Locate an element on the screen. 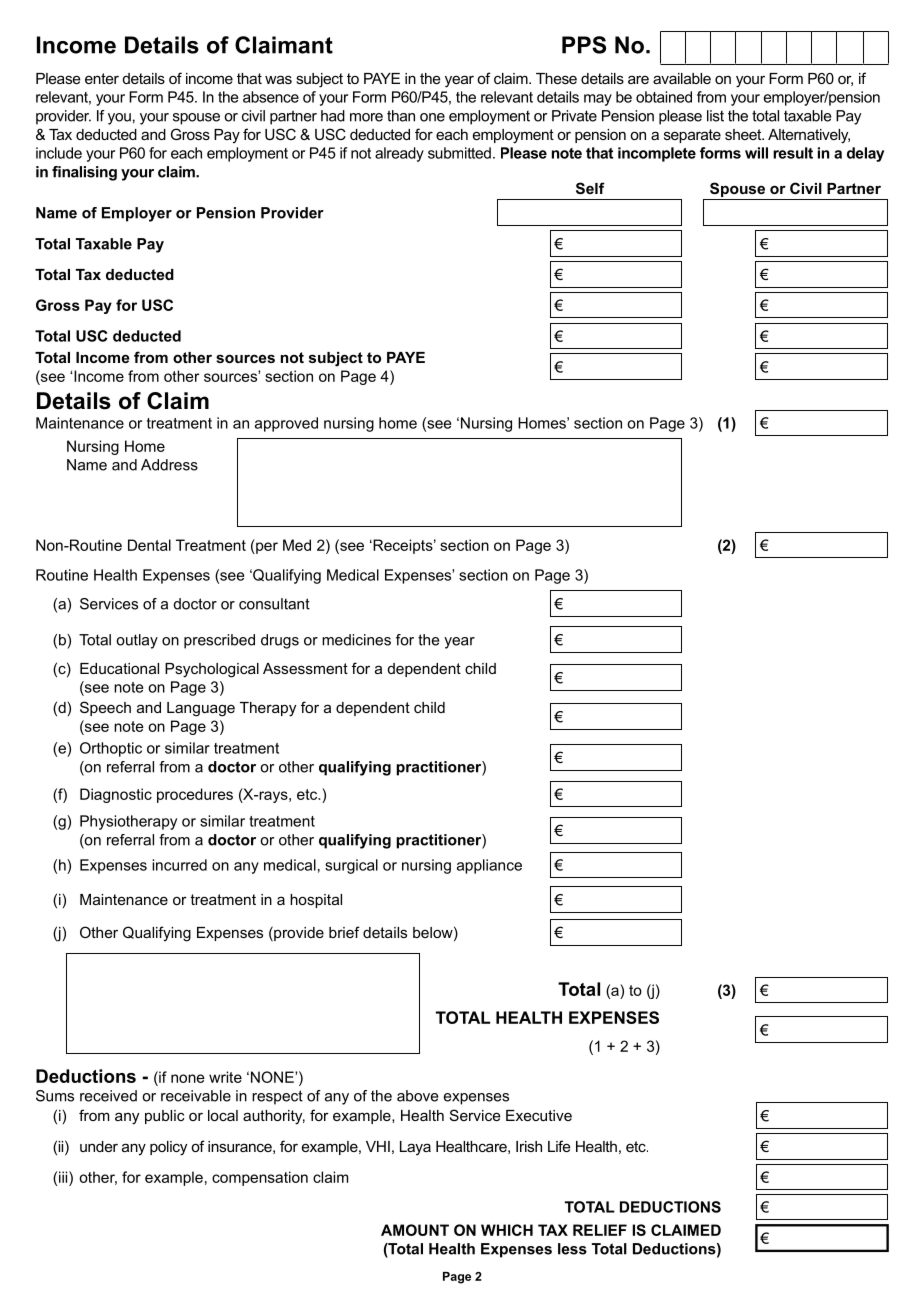 This screenshot has height=1308, width=924. outlay is located at coordinates (137, 641).
